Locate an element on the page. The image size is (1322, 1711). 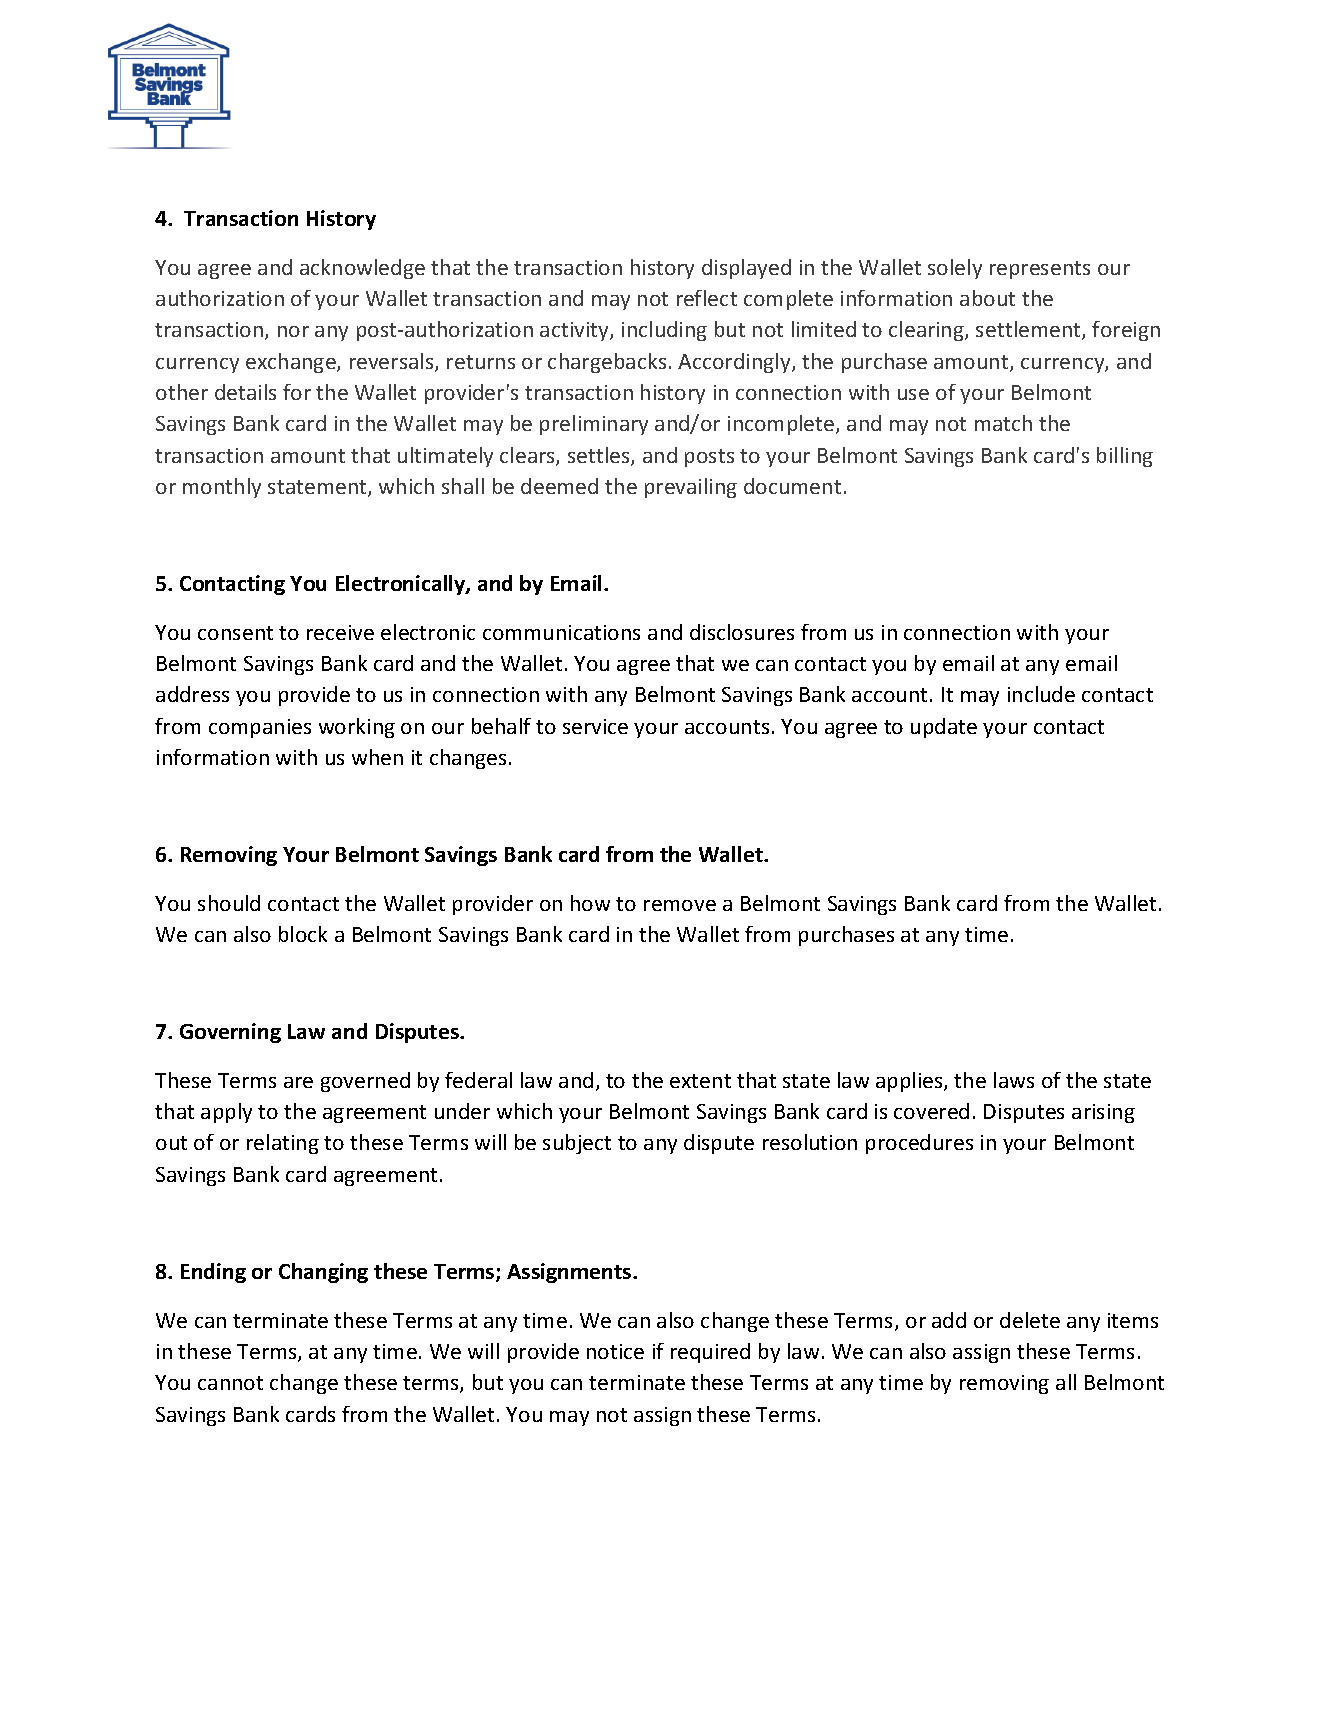
nor is located at coordinates (293, 331).
